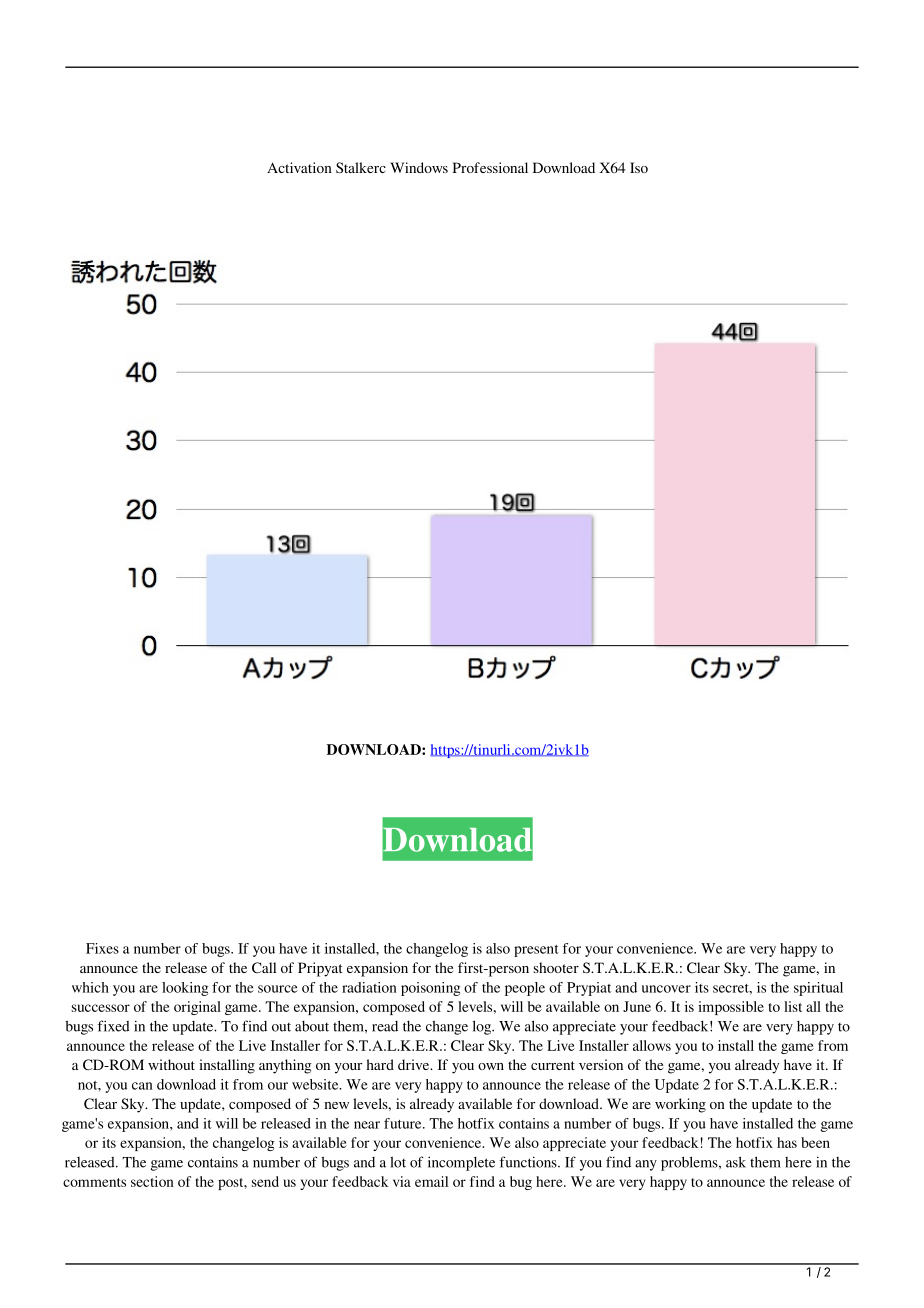 This document has height=1308, width=924. What do you see at coordinates (490, 167) in the document?
I see `Professional` at bounding box center [490, 167].
